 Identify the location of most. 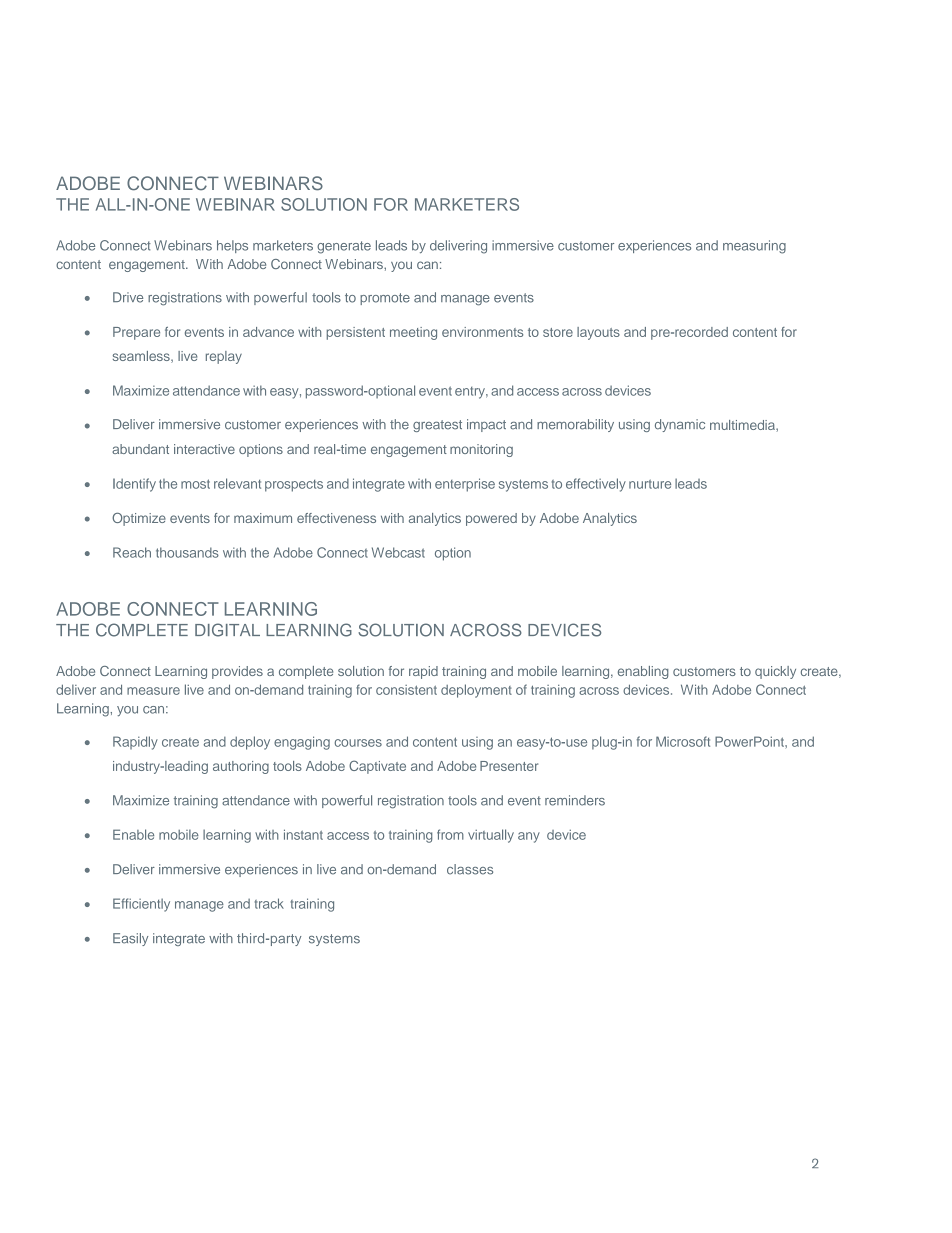
(195, 484).
